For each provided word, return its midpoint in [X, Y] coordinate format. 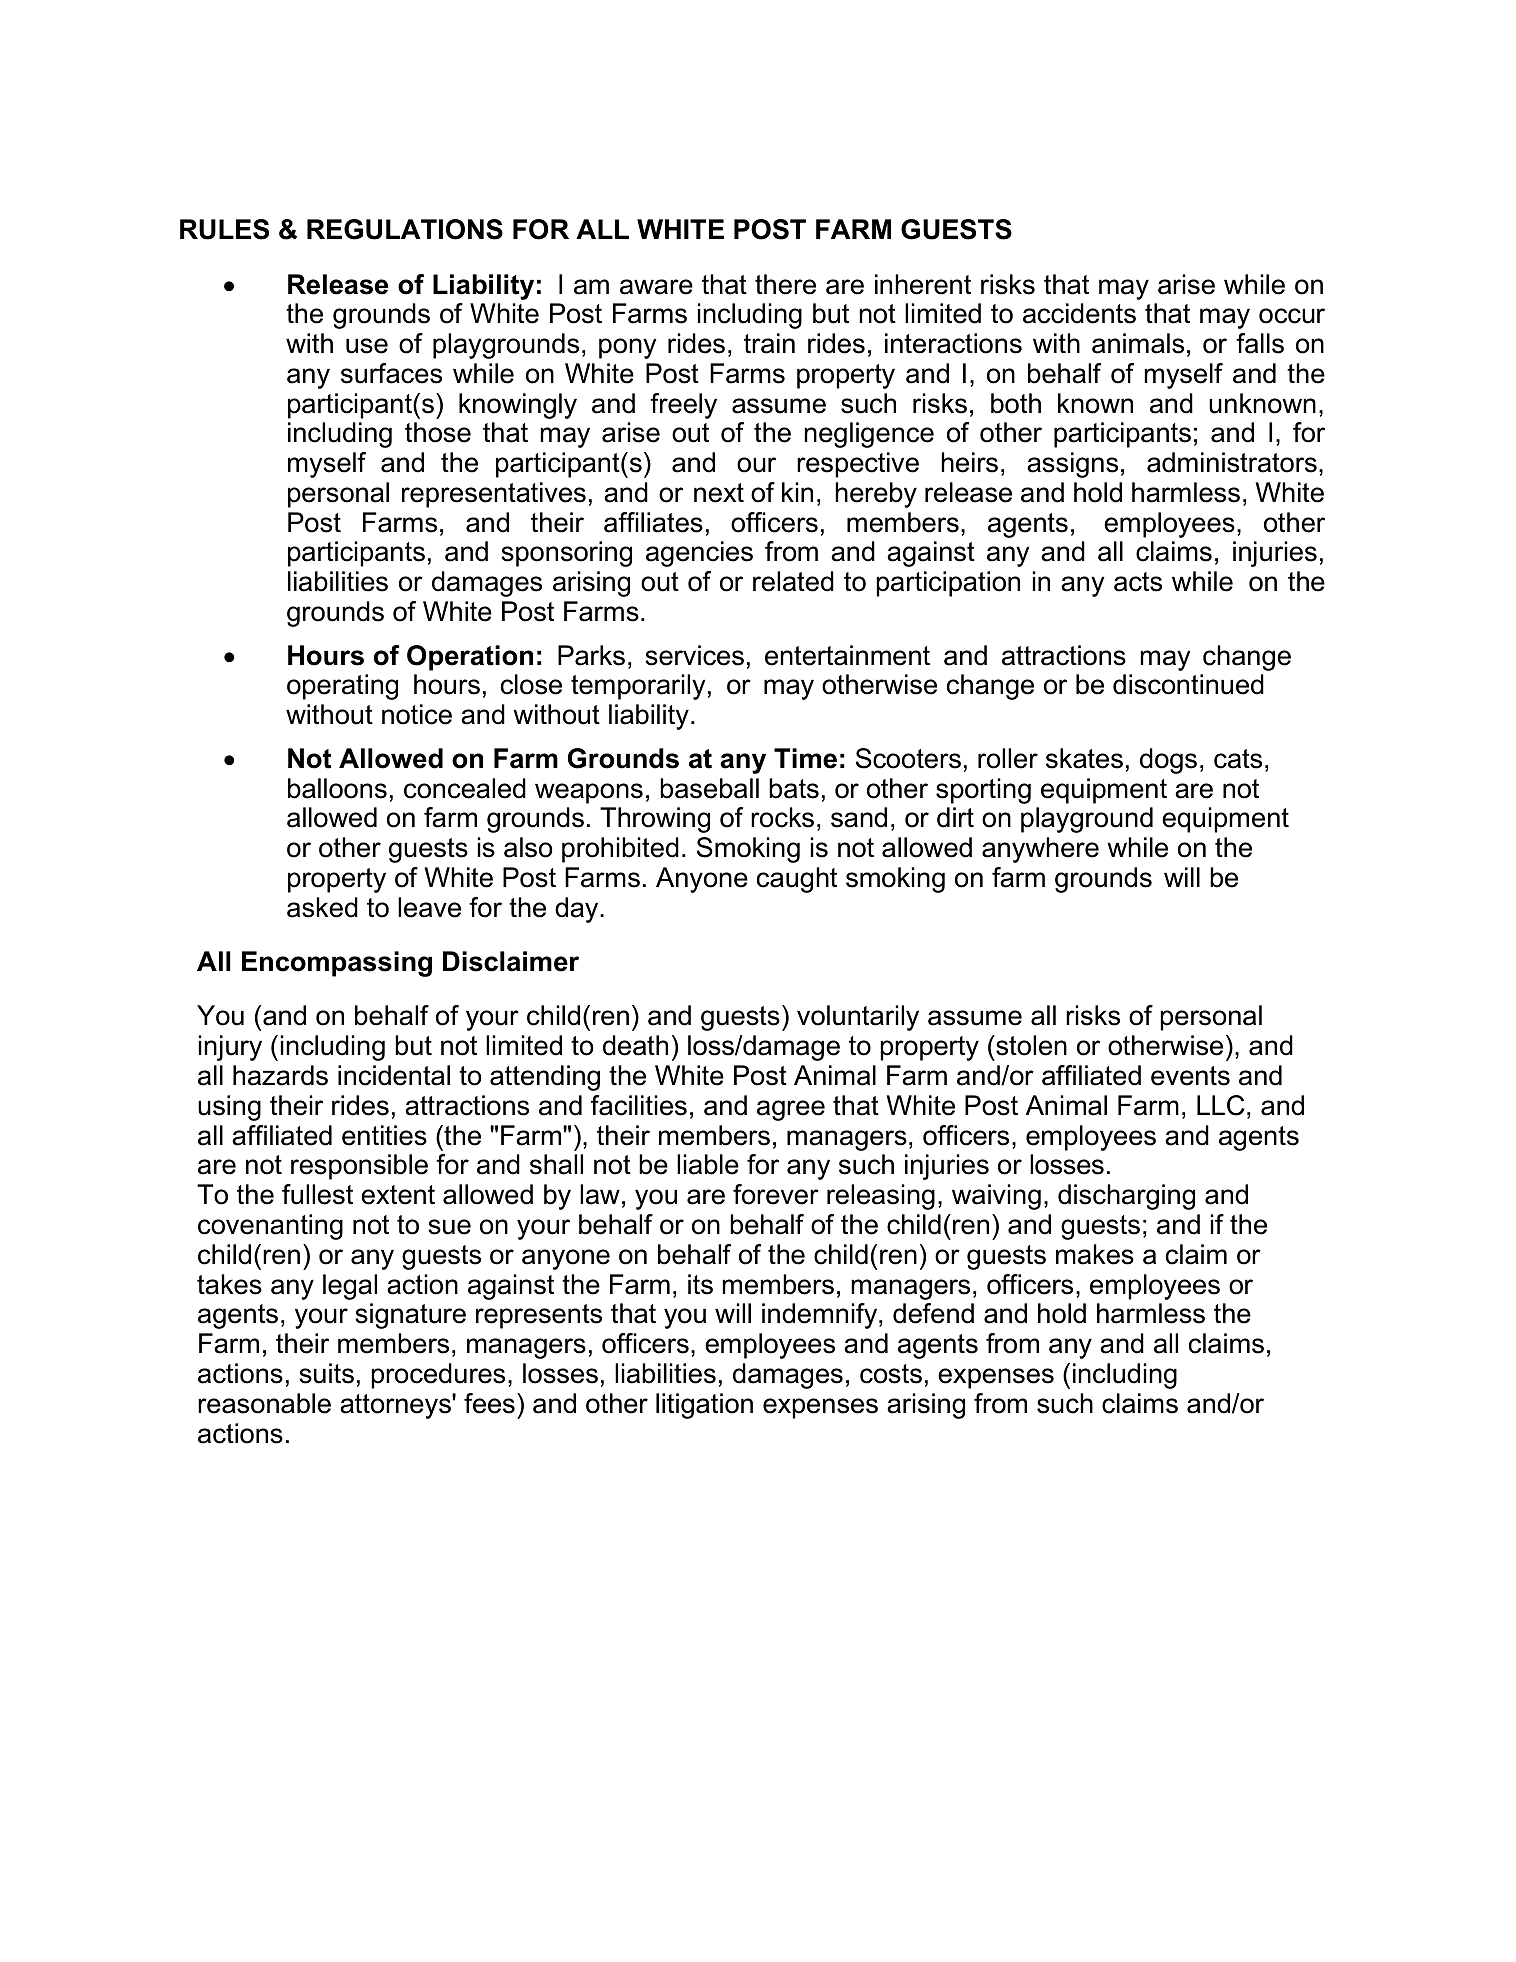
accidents [1079, 313]
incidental [394, 1075]
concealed [465, 788]
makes [1095, 1254]
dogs [1168, 761]
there [785, 284]
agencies [699, 554]
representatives [494, 495]
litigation [704, 1406]
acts [1138, 582]
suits [326, 1373]
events [1190, 1076]
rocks [782, 817]
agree [791, 1110]
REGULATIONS [405, 229]
